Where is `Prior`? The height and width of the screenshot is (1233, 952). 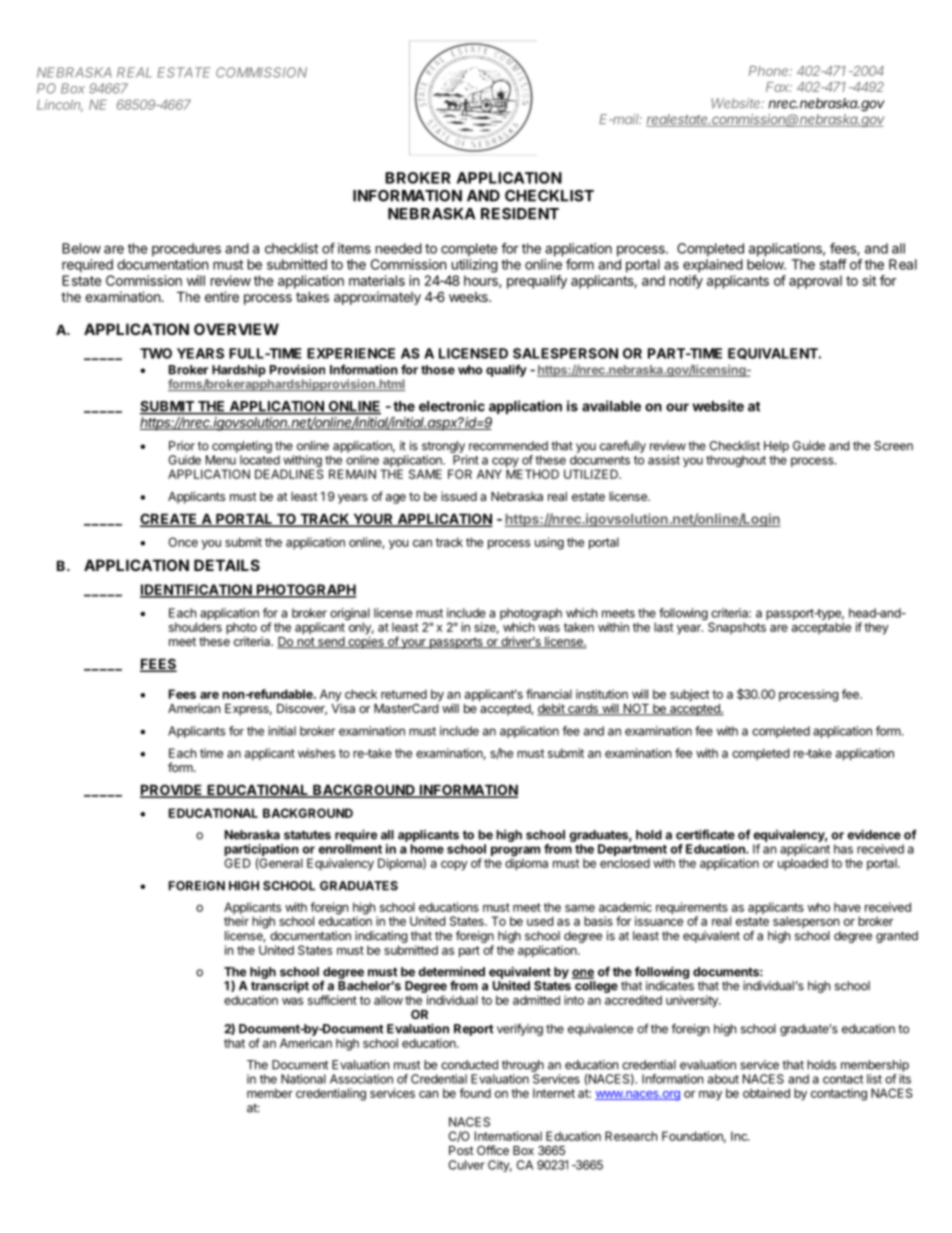
Prior is located at coordinates (182, 446).
